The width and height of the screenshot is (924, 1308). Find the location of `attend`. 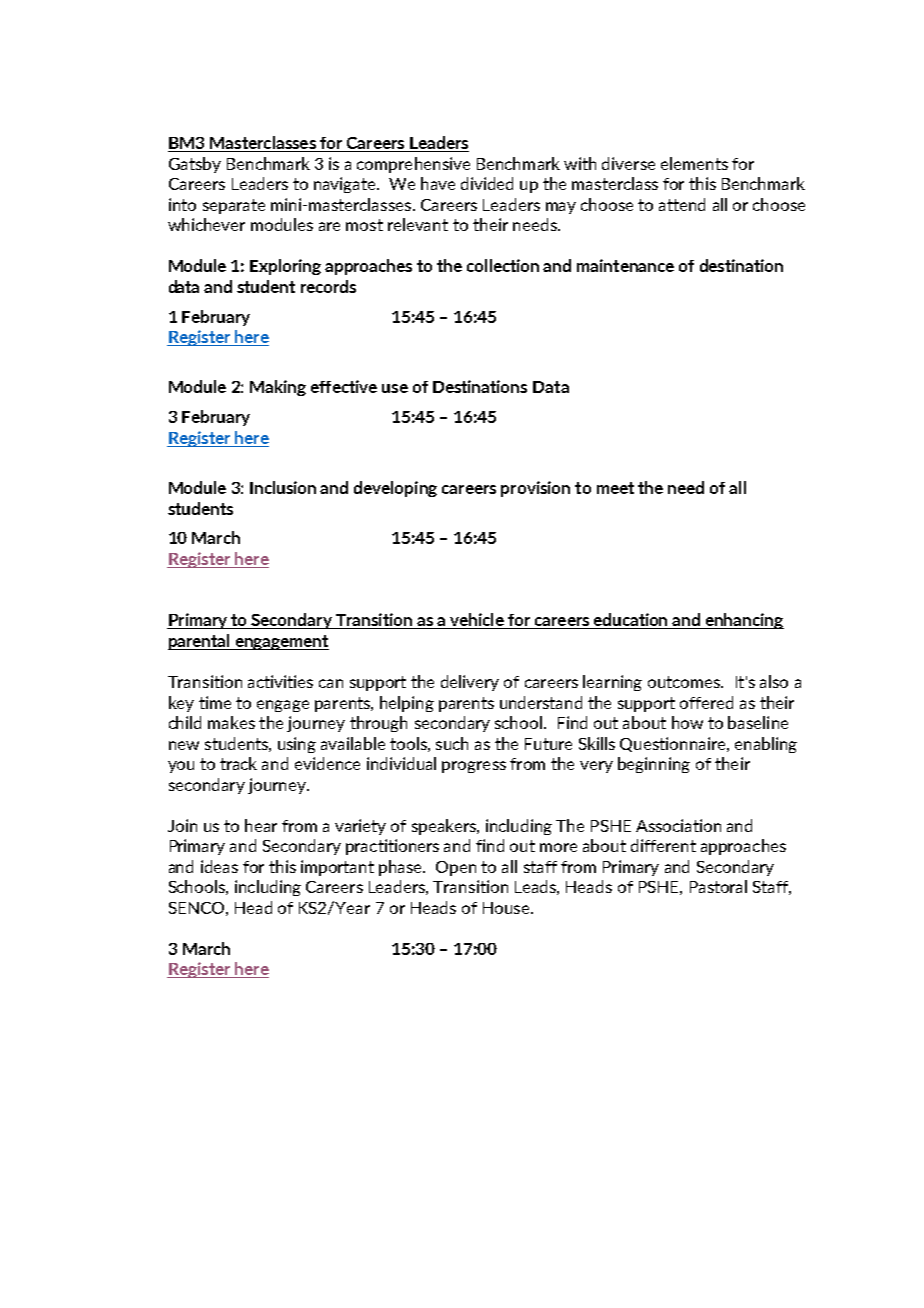

attend is located at coordinates (682, 204).
